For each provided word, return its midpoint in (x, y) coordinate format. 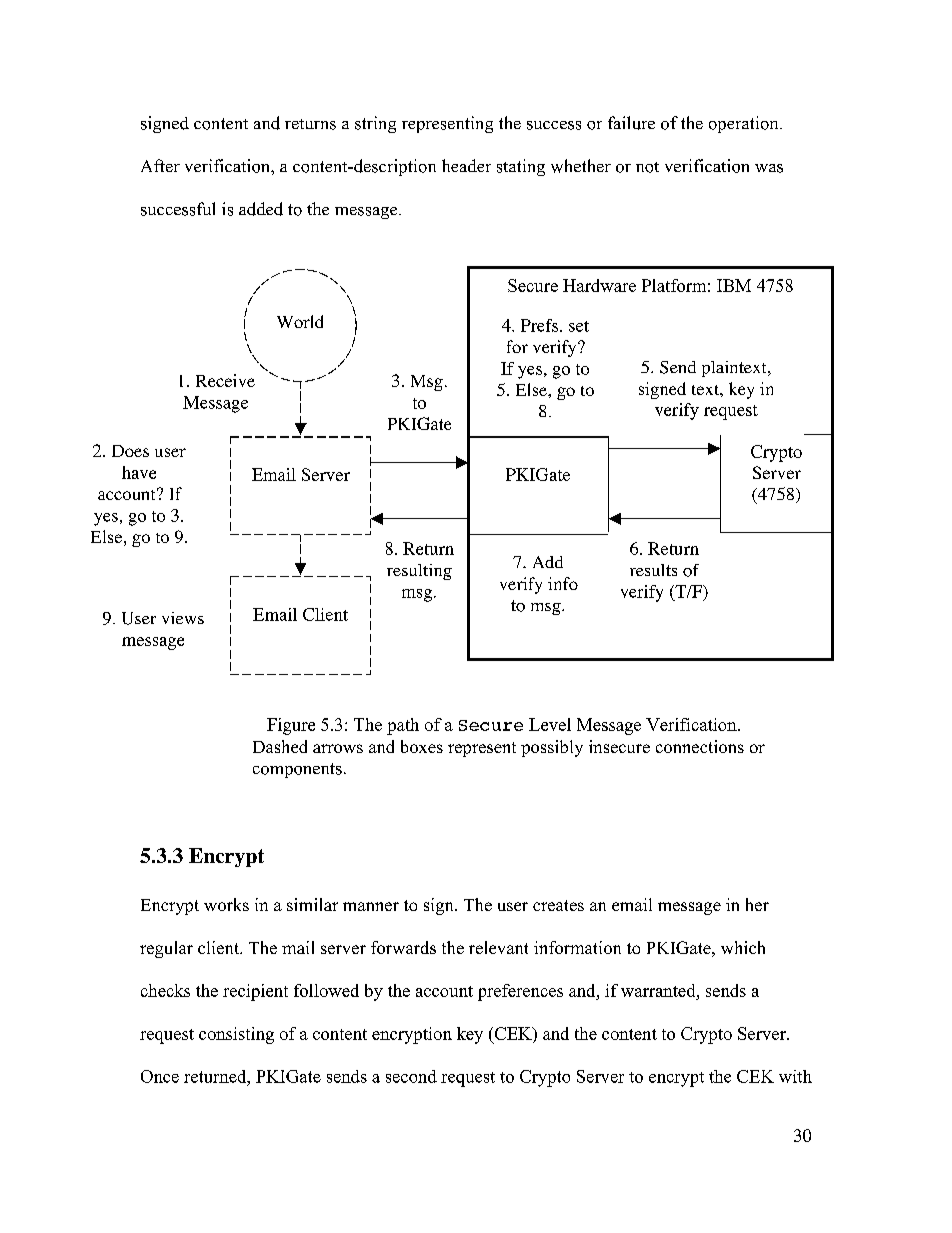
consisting (236, 1035)
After (160, 165)
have (139, 472)
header (466, 165)
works (226, 904)
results (653, 570)
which (743, 947)
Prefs (541, 325)
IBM (734, 285)
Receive (225, 380)
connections (700, 746)
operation (745, 124)
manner (371, 906)
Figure (291, 726)
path (403, 726)
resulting (419, 572)
